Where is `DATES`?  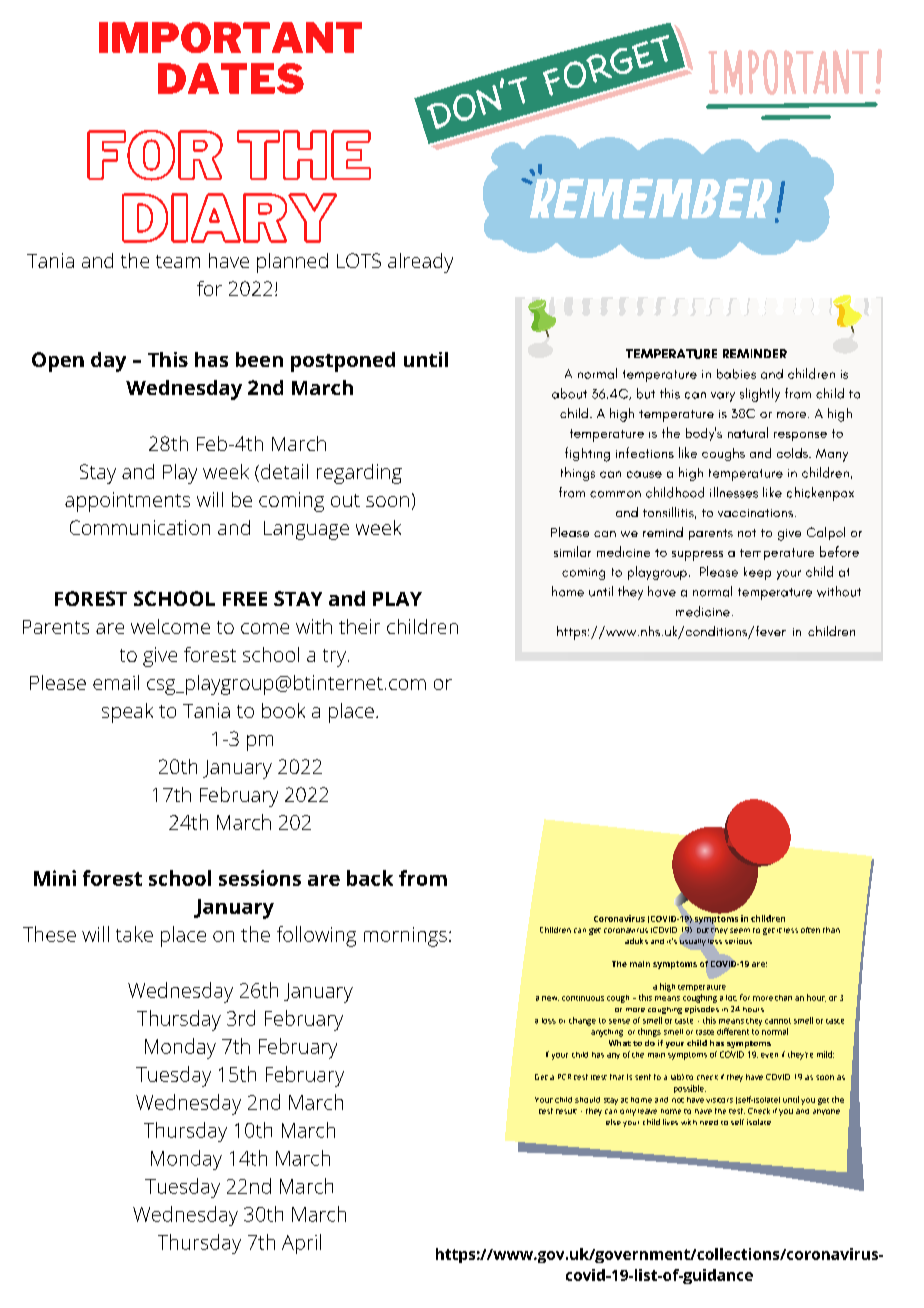
DATES is located at coordinates (231, 78).
